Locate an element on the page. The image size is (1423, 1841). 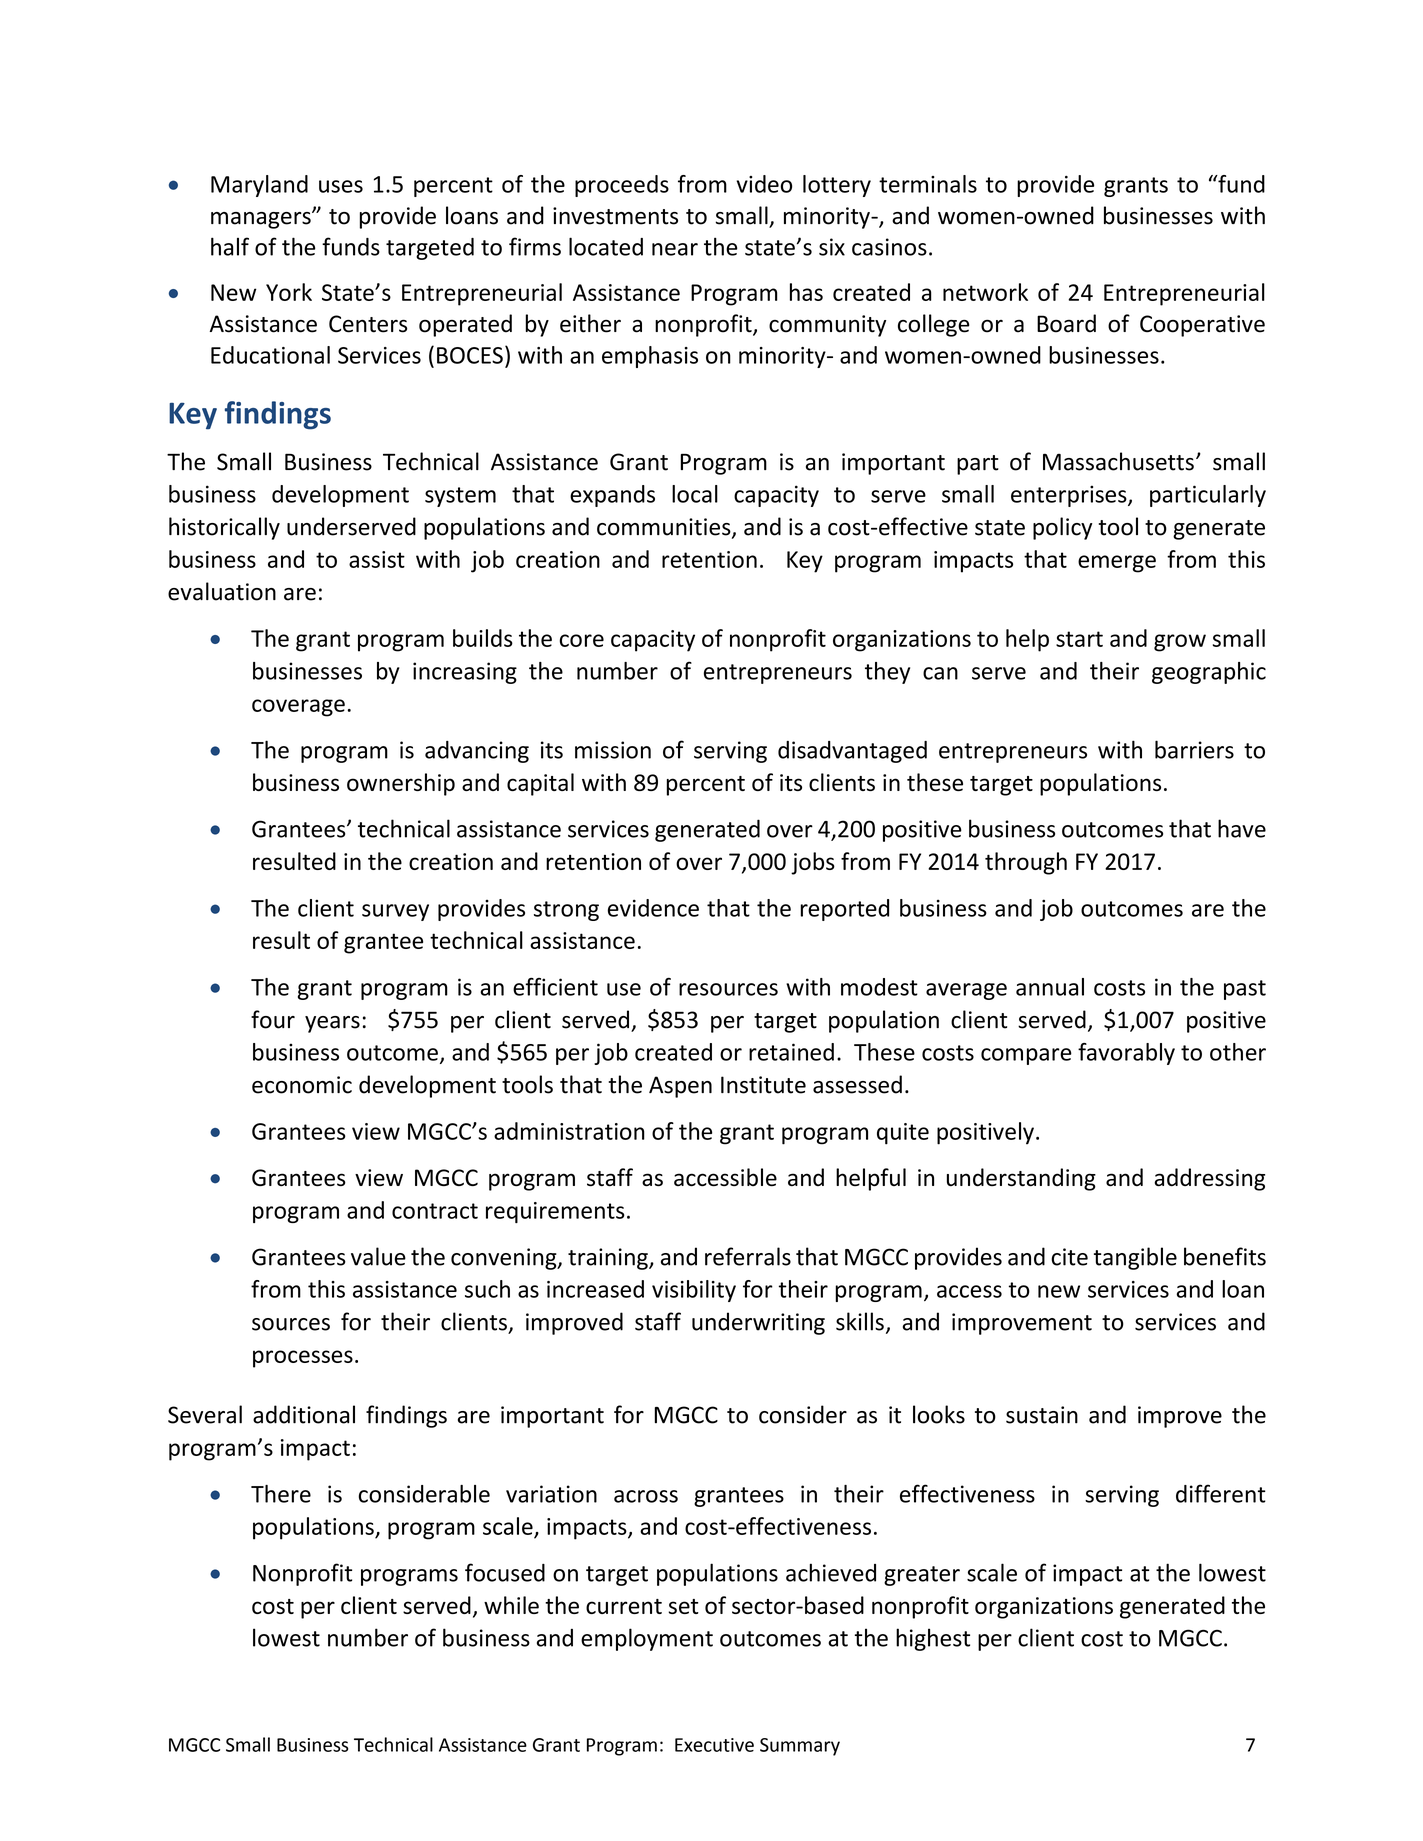
through is located at coordinates (1026, 863).
